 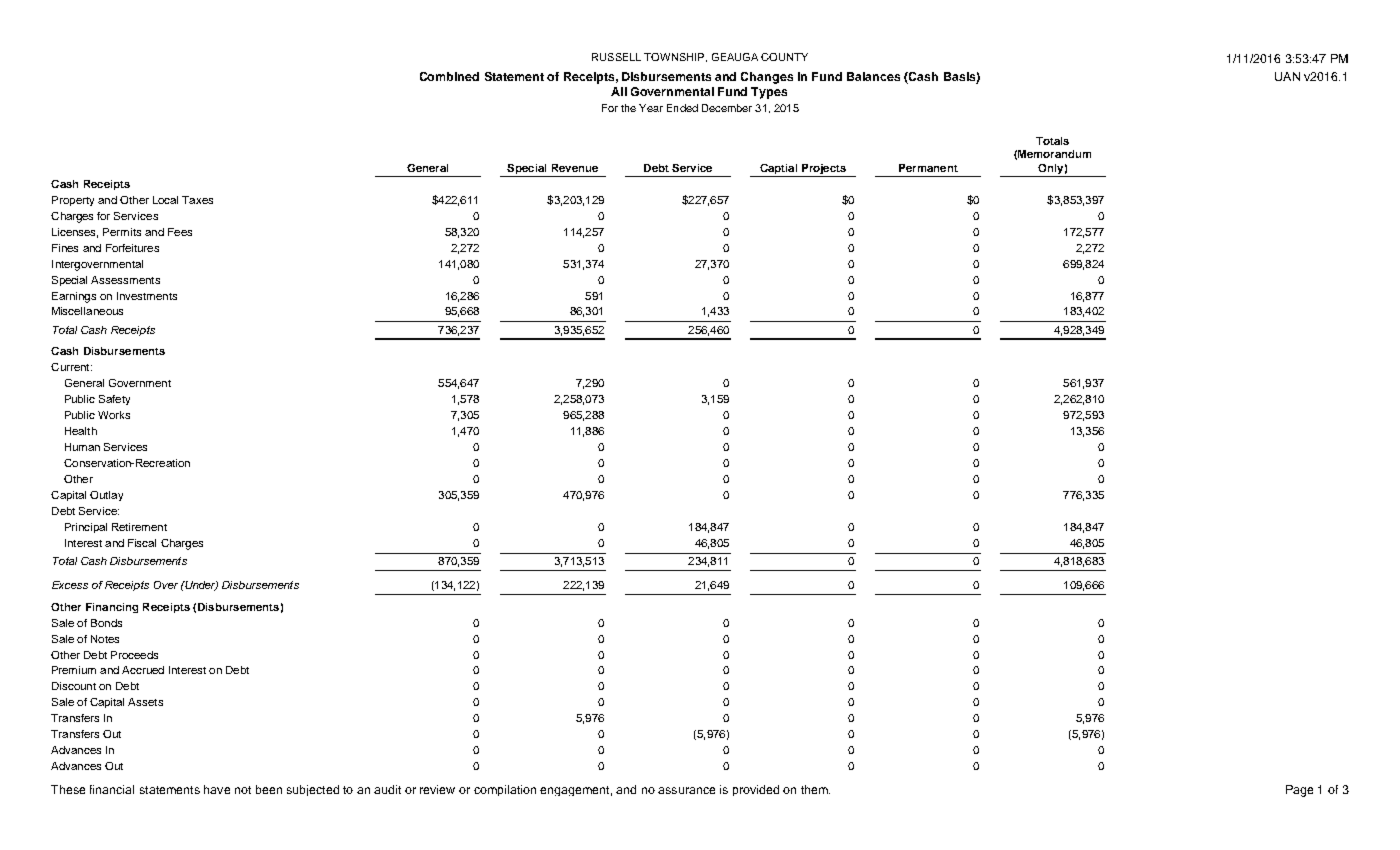 I want to click on Combined, so click(x=449, y=76).
